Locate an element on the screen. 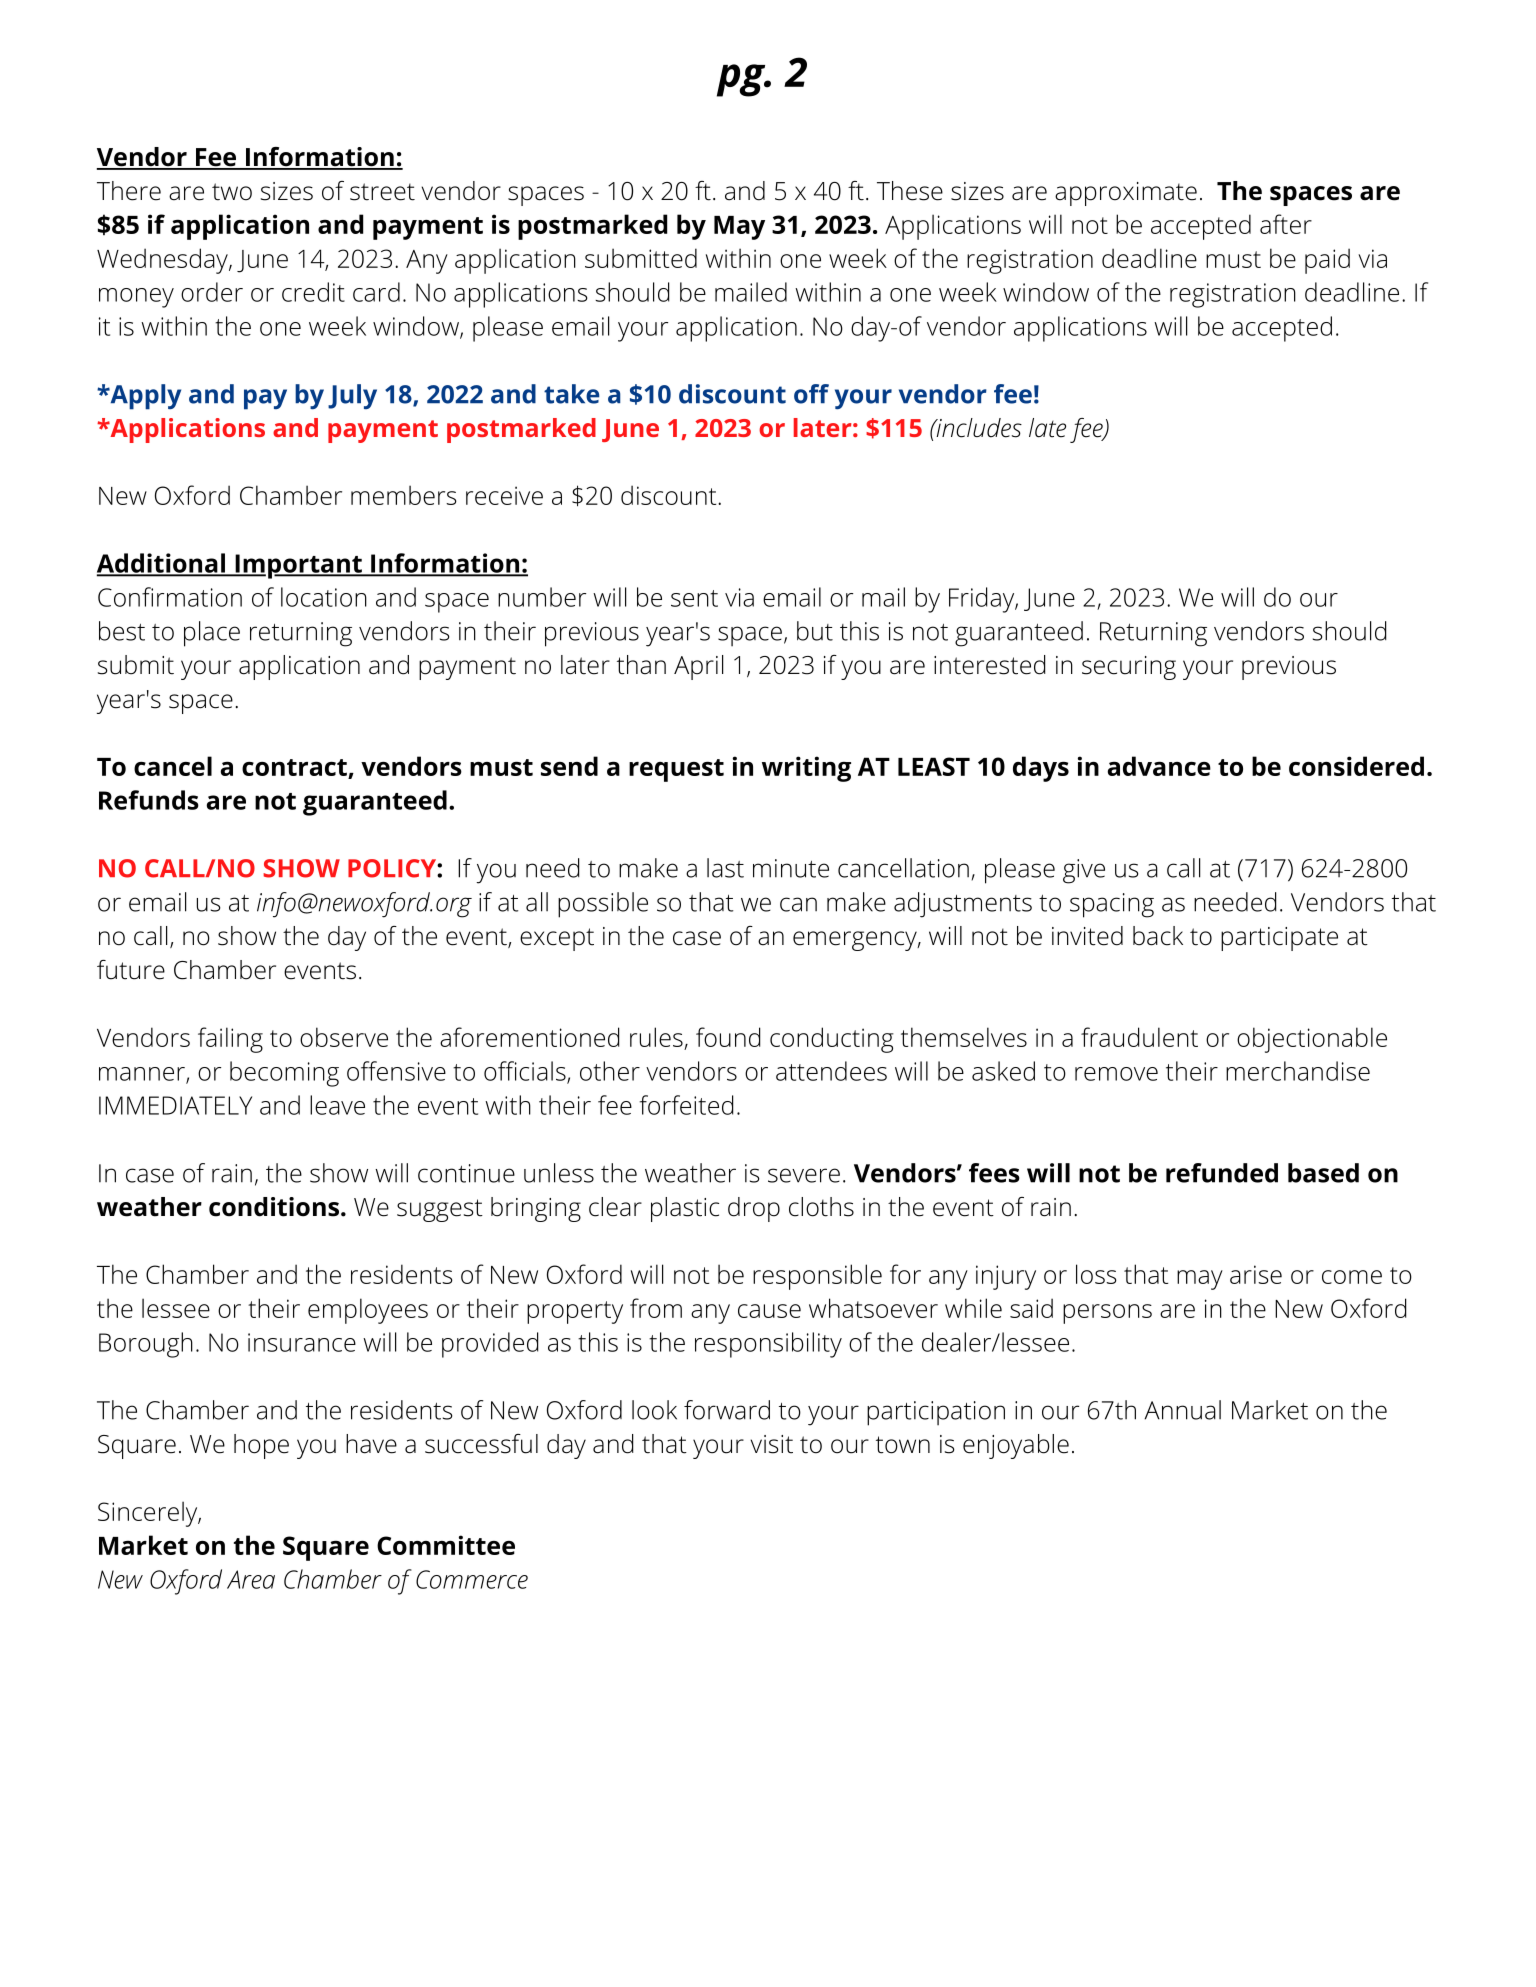 The height and width of the screenshot is (1987, 1536). sent is located at coordinates (694, 598).
